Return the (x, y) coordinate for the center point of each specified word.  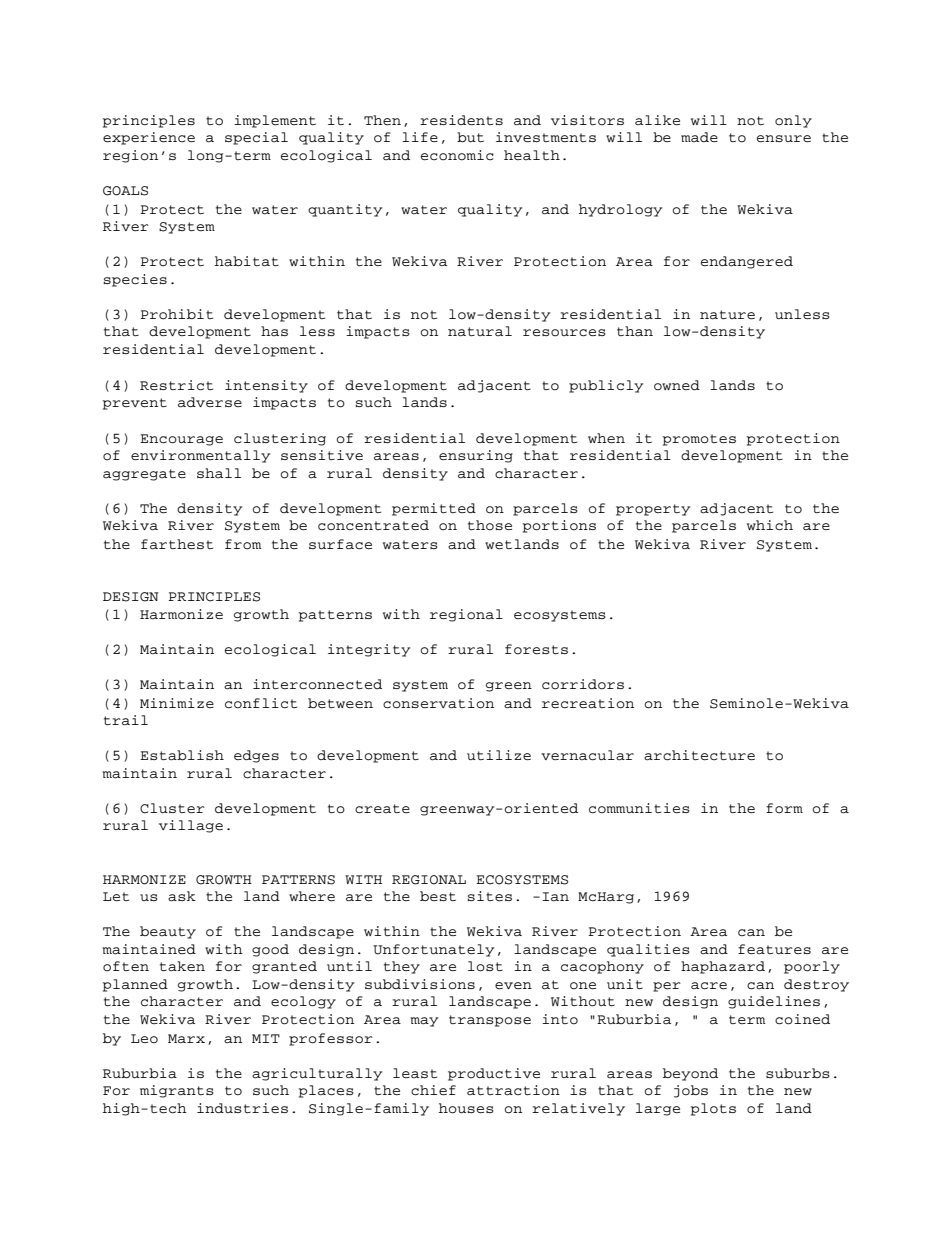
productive (494, 1074)
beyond (690, 1074)
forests (536, 649)
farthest (177, 544)
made (699, 137)
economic (457, 155)
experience (149, 138)
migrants (177, 1091)
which (770, 525)
